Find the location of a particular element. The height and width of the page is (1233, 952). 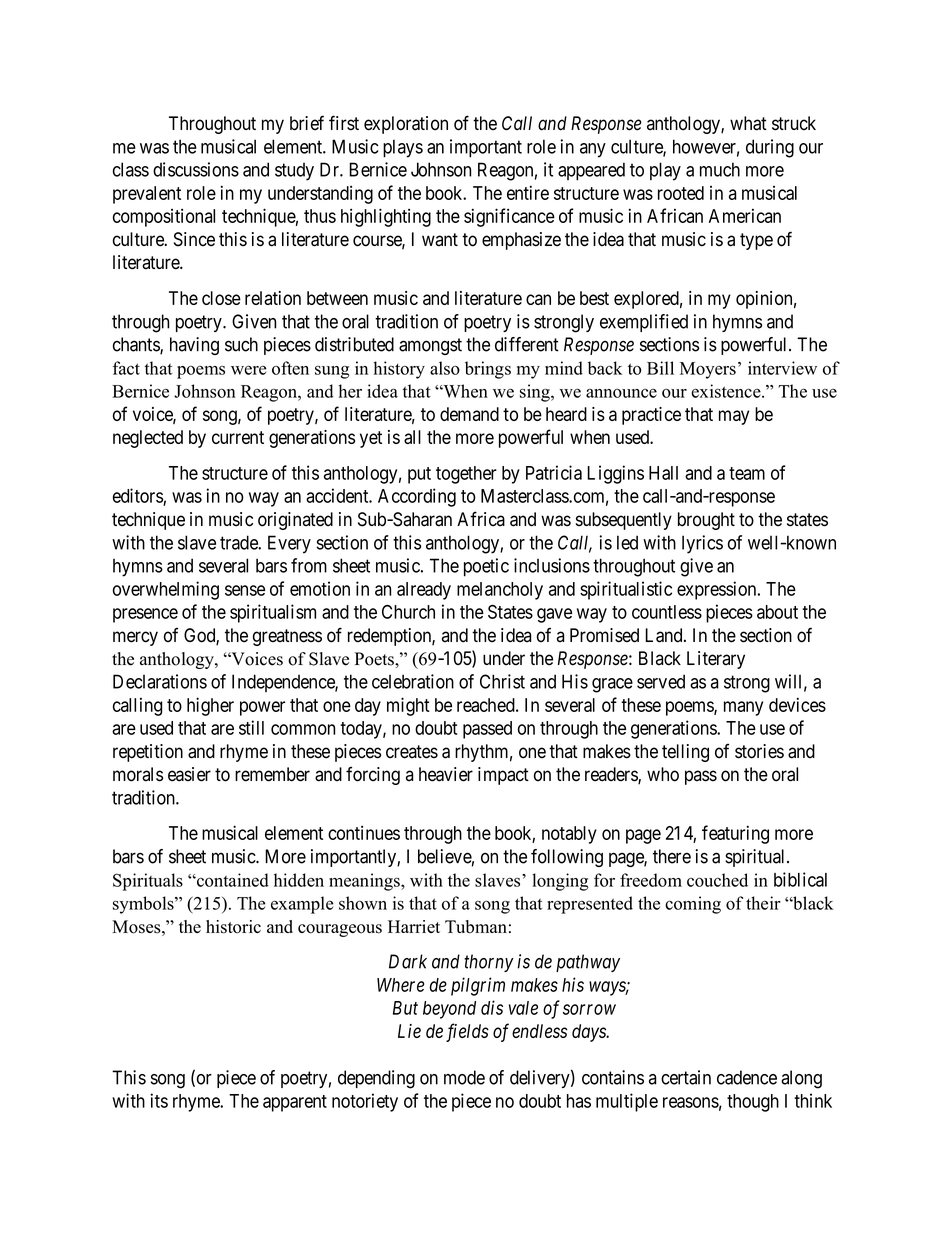

heavier is located at coordinates (446, 774).
